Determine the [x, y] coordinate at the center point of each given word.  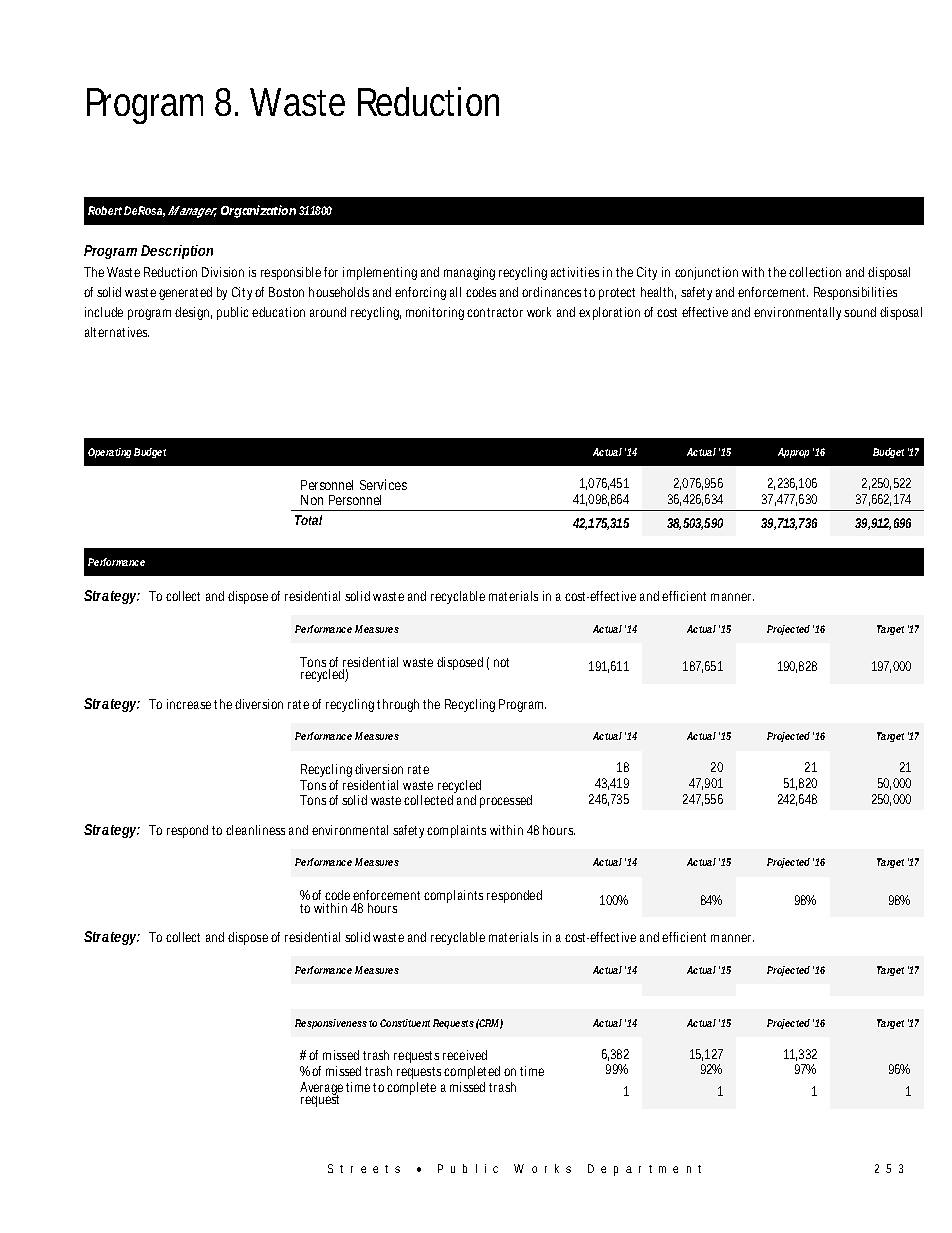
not [501, 662]
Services [383, 484]
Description [177, 252]
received [465, 1055]
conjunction [706, 273]
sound [860, 312]
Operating [109, 453]
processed [506, 801]
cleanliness [255, 830]
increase [189, 704]
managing [469, 273]
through [398, 705]
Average [321, 1090]
